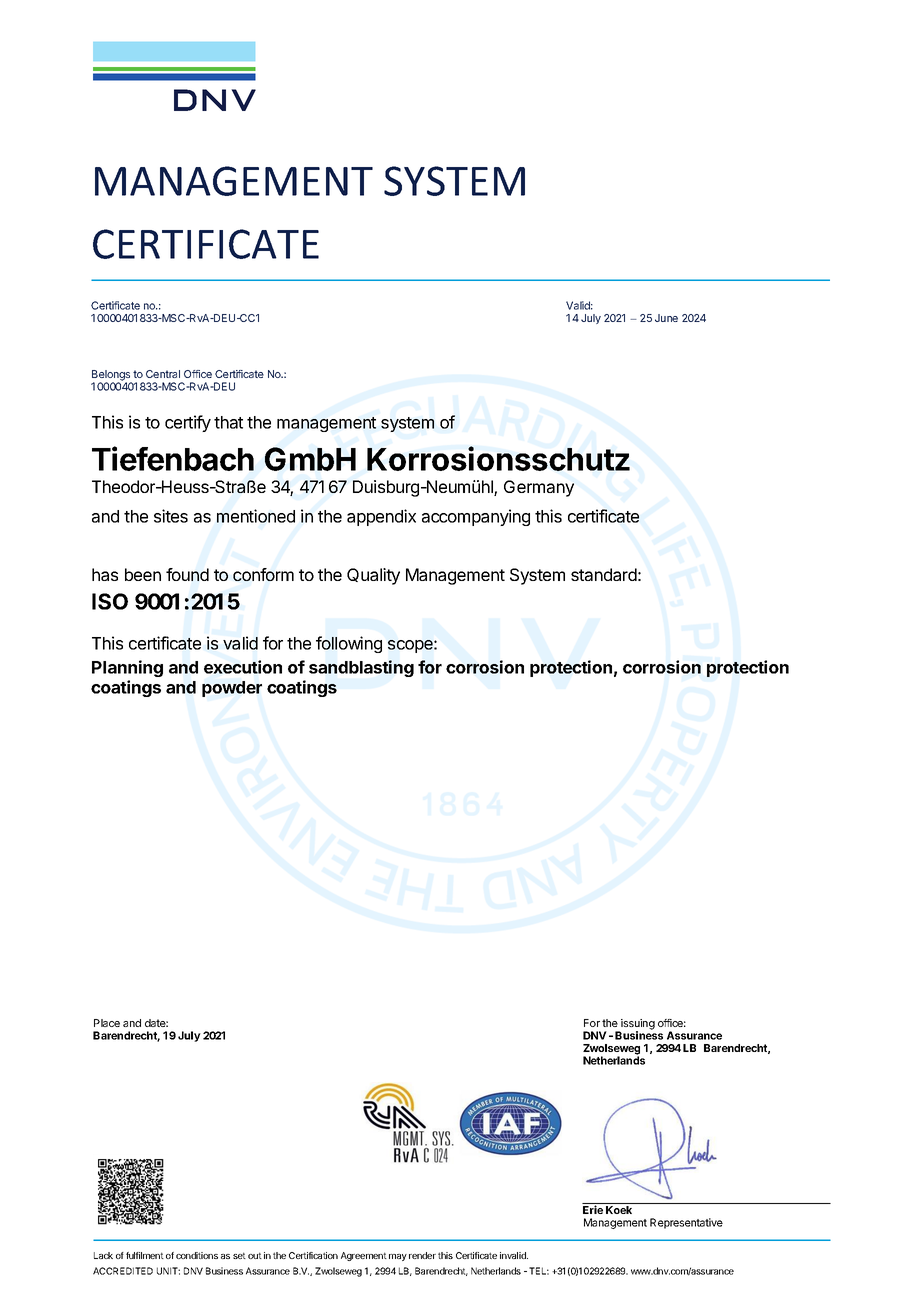 The image size is (924, 1308). Describe the element at coordinates (361, 668) in the document. I see `sandblasting` at that location.
